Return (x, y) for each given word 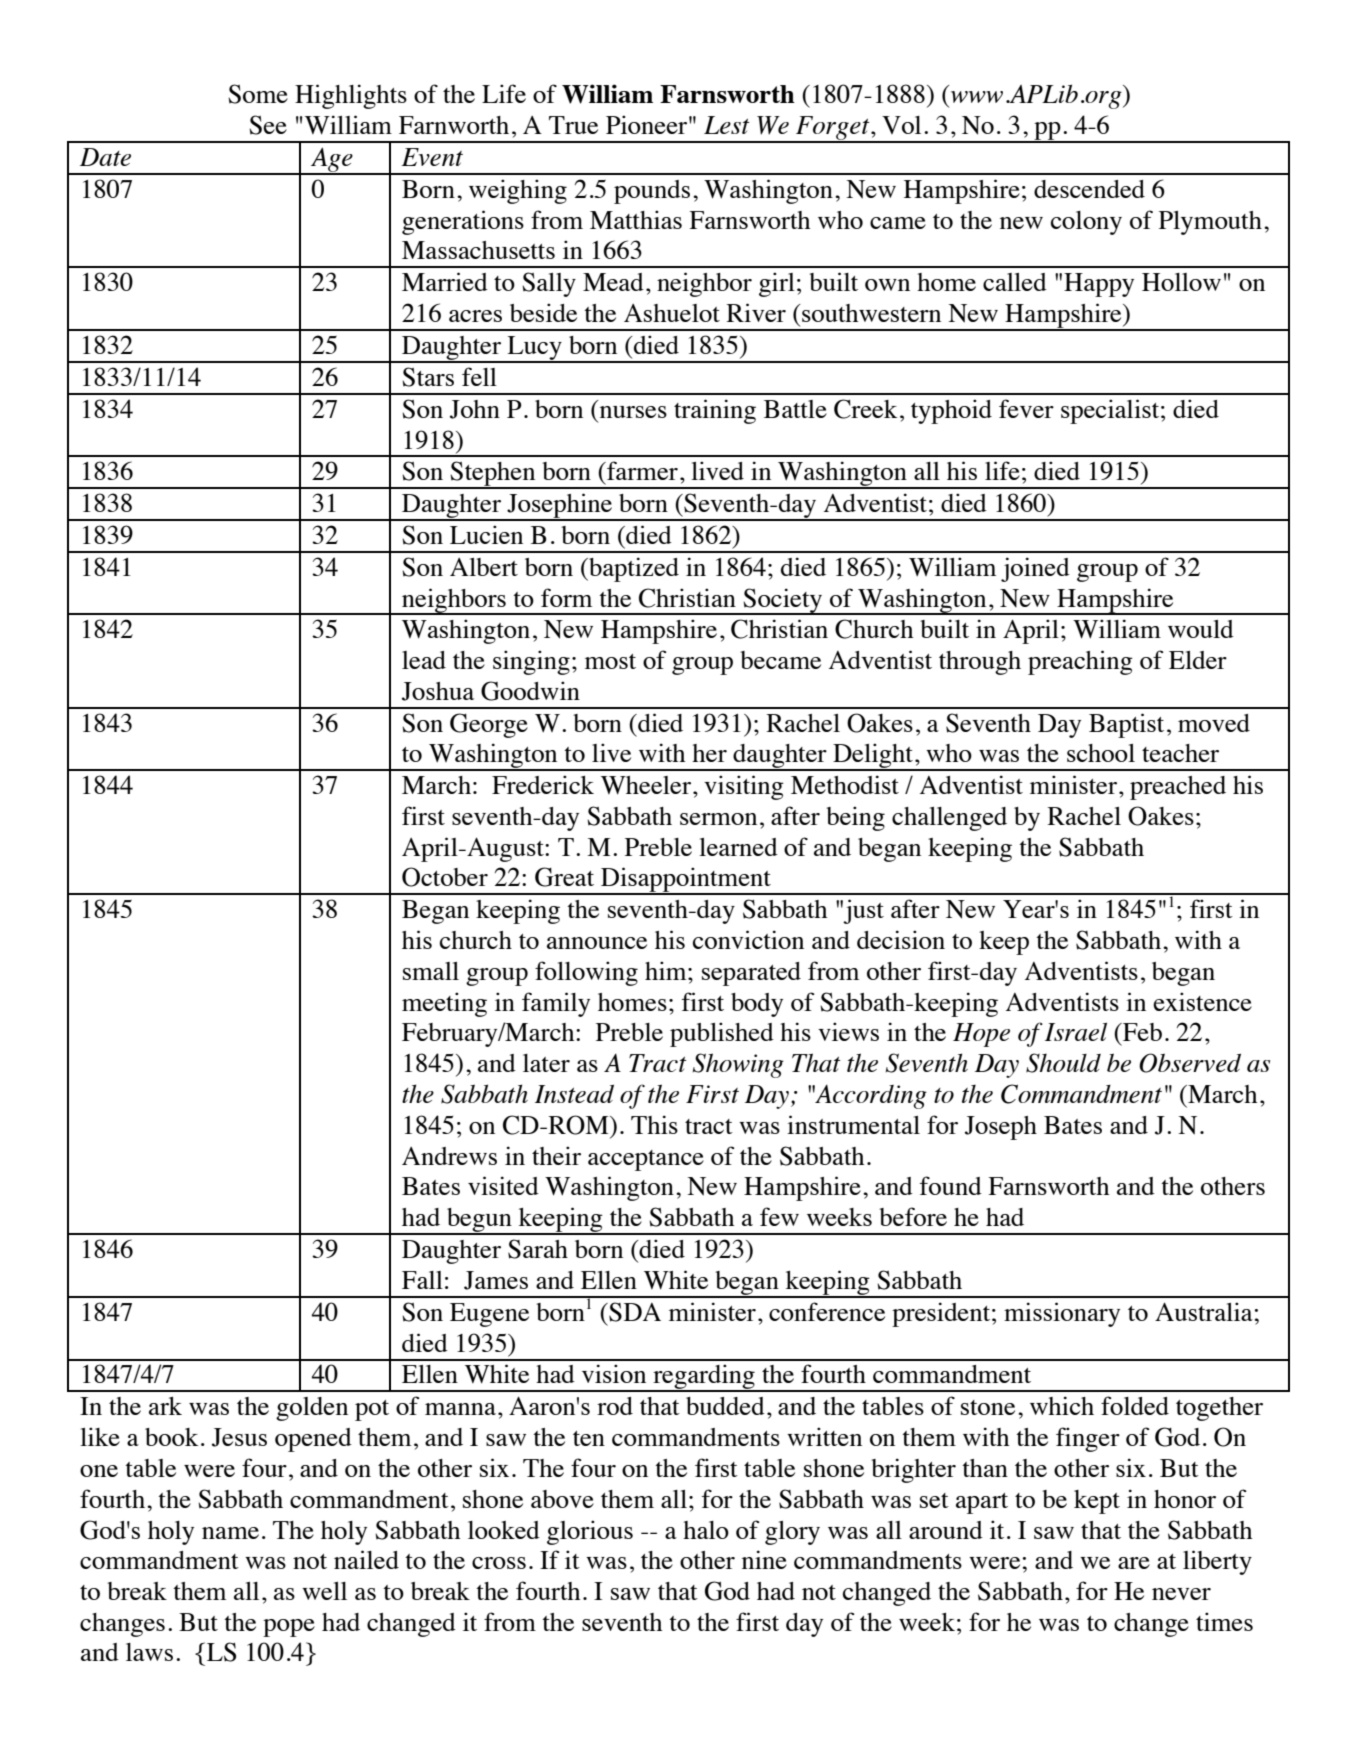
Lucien (486, 534)
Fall (422, 1280)
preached (1178, 788)
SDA (634, 1312)
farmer (641, 470)
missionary (1062, 1314)
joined (1035, 569)
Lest (727, 125)
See (268, 125)
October (445, 877)
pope (289, 1628)
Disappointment (686, 881)
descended (1089, 189)
